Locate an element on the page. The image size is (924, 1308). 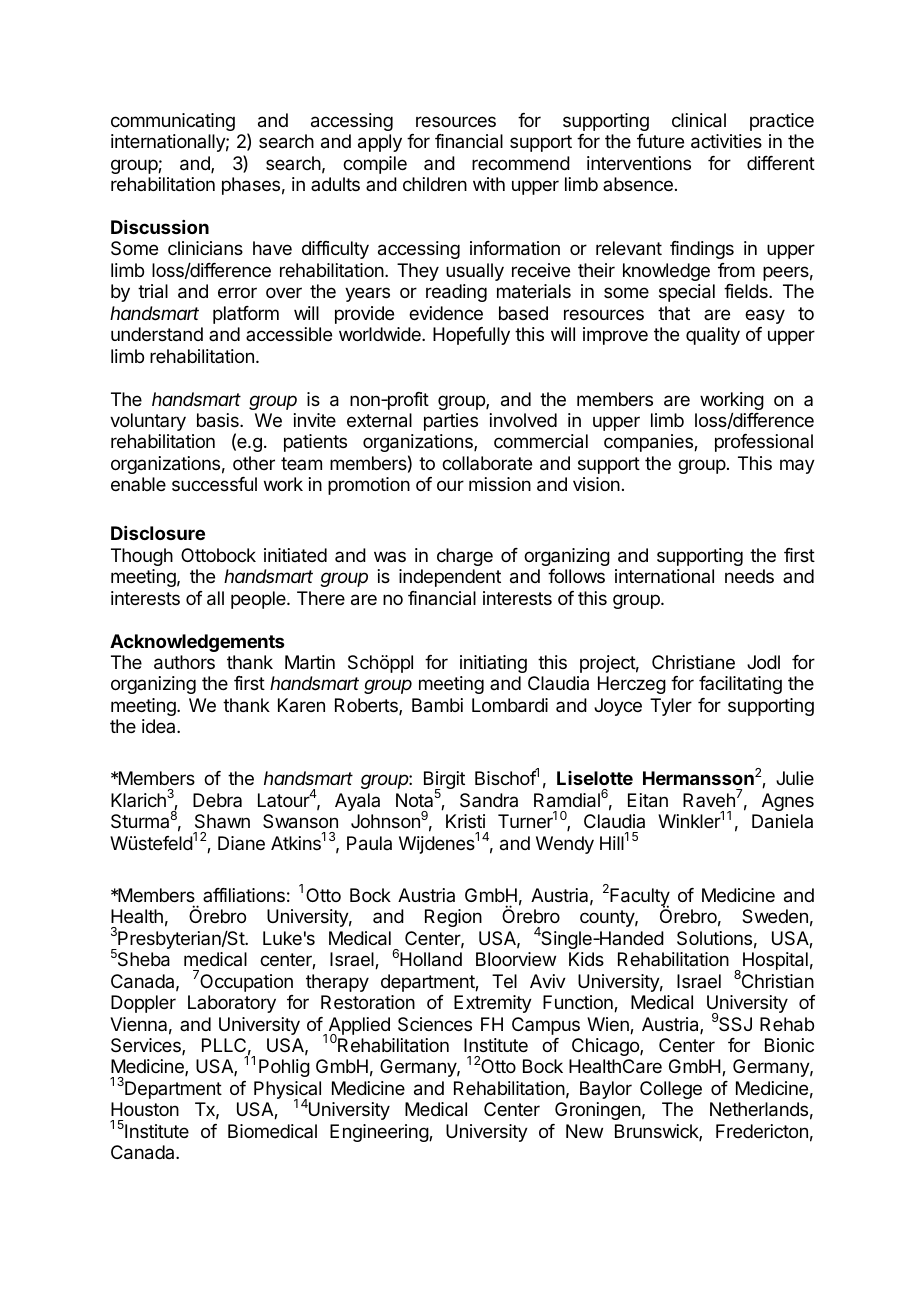
initiating is located at coordinates (493, 664).
